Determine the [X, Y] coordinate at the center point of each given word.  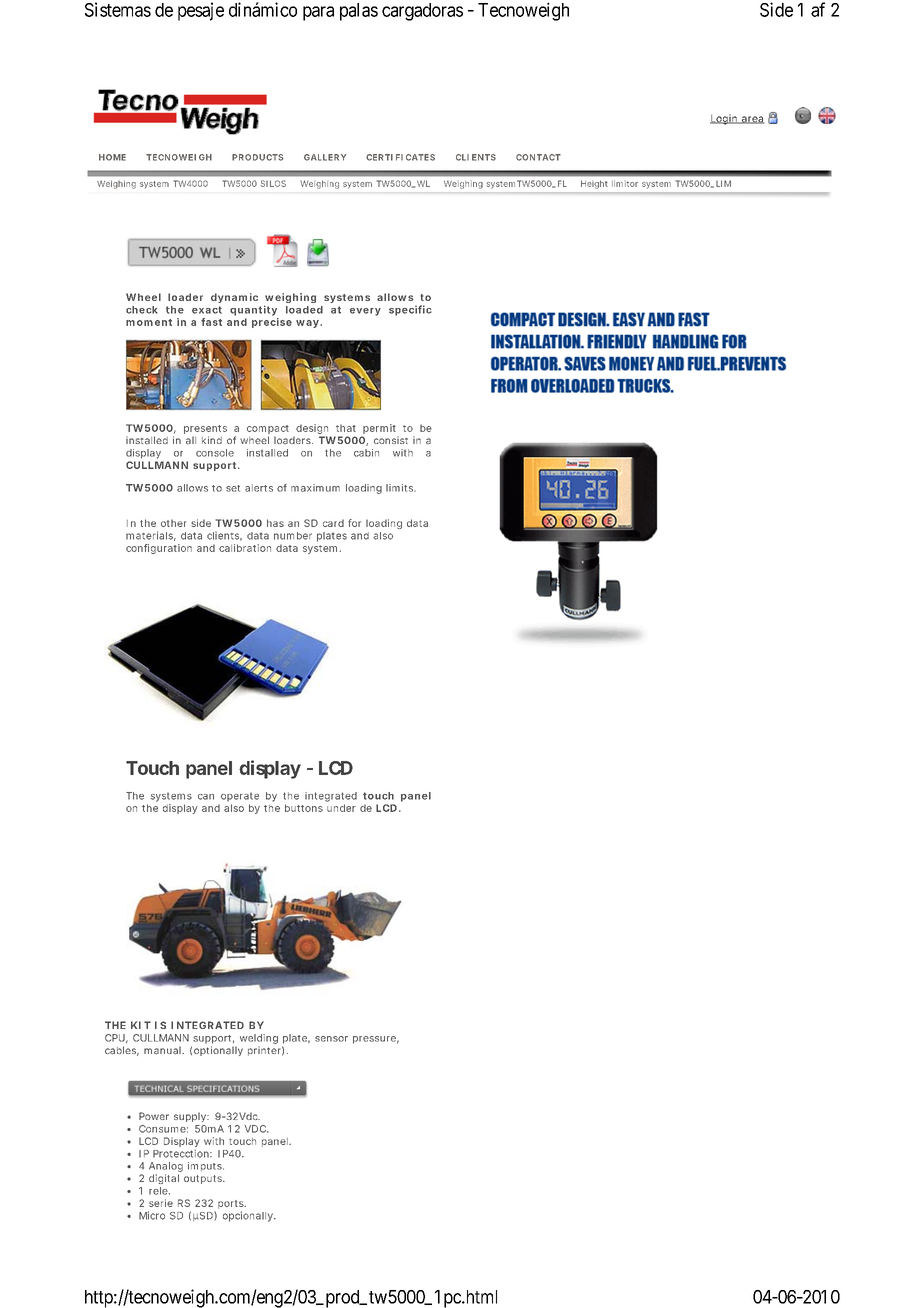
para [318, 13]
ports [232, 1206]
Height [594, 185]
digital [164, 1179]
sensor [331, 1039]
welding [259, 1040]
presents [205, 429]
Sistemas [118, 9]
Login [724, 119]
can [206, 797]
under [341, 808]
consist [391, 440]
